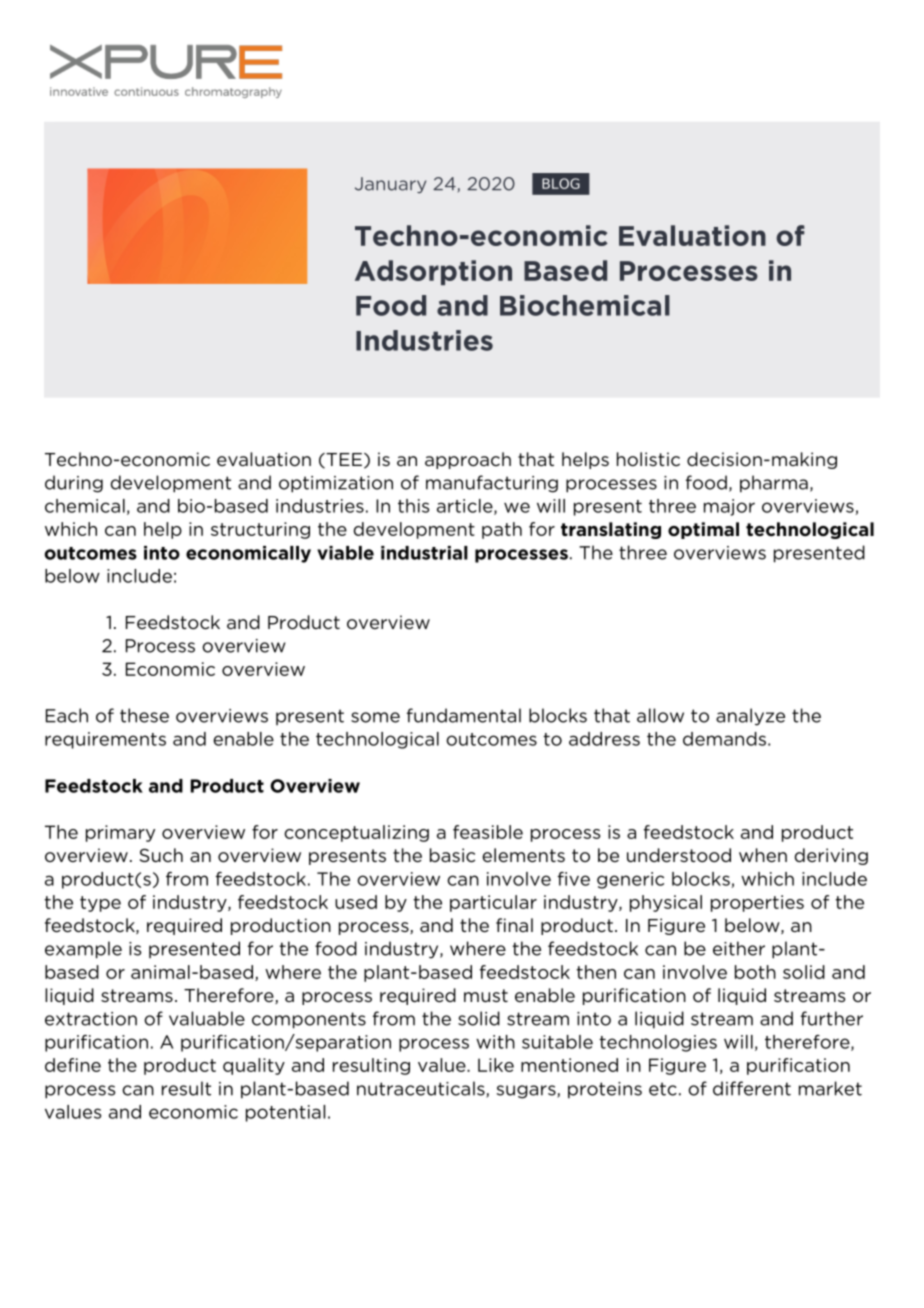 The image size is (924, 1308). What do you see at coordinates (74, 484) in the page?
I see `during` at bounding box center [74, 484].
